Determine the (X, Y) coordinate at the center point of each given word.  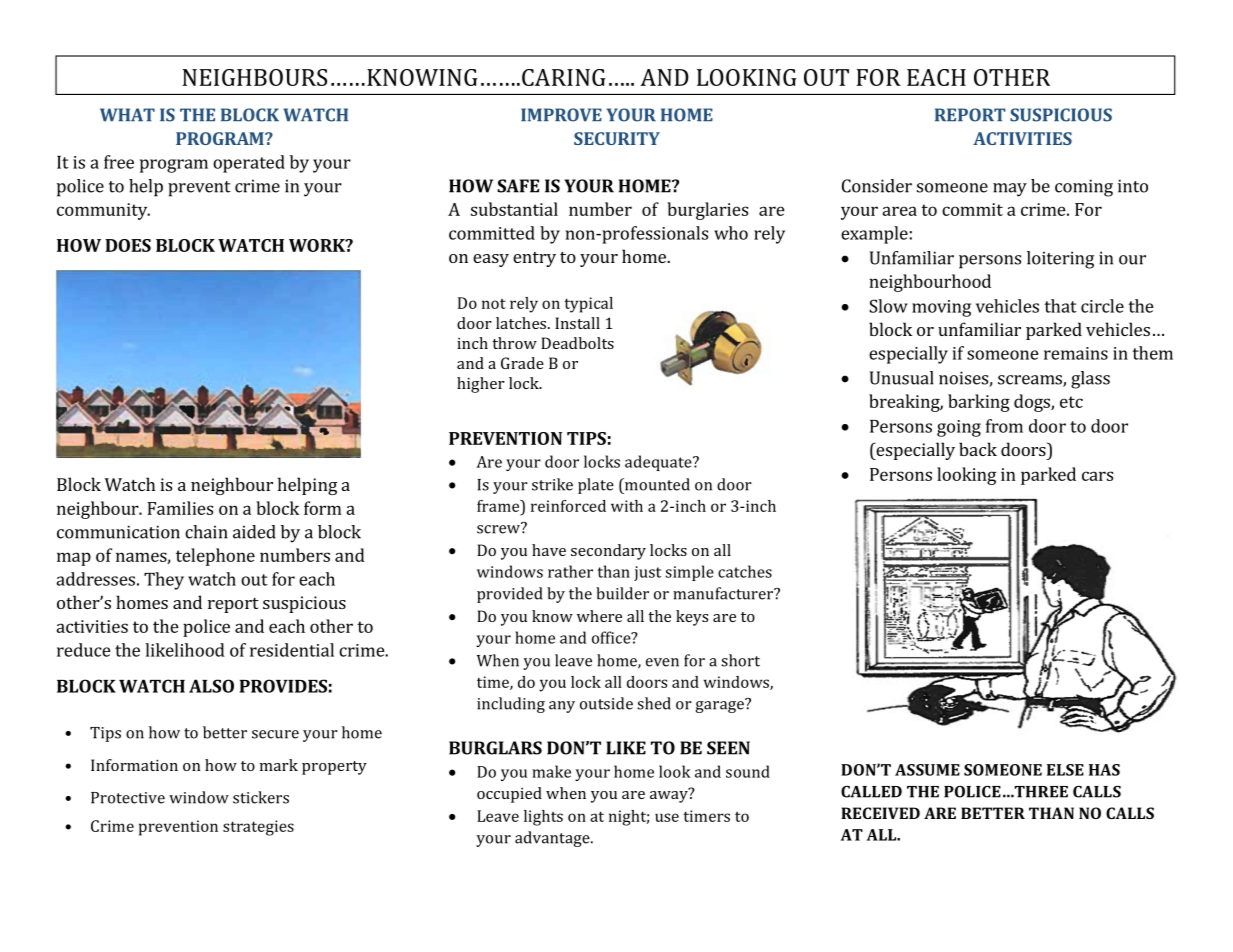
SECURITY (617, 138)
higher (481, 385)
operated (249, 164)
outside (606, 703)
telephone (215, 557)
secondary (608, 552)
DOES (128, 245)
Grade (522, 363)
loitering (1060, 260)
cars (1097, 476)
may (1010, 190)
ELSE (1065, 770)
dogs (1033, 403)
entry (534, 259)
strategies (258, 828)
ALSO (211, 686)
